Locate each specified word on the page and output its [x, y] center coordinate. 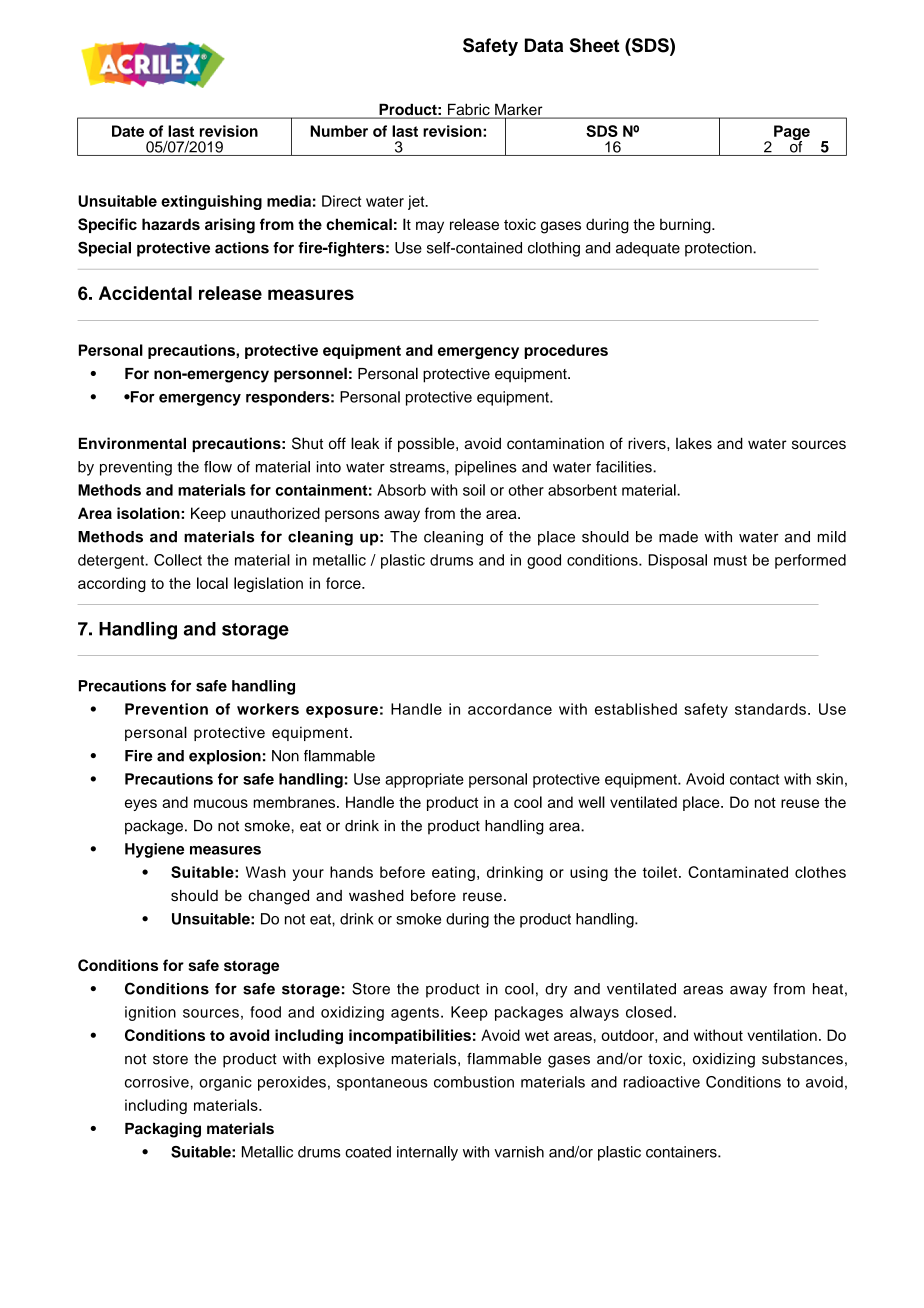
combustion [474, 1082]
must [730, 560]
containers [682, 1152]
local [212, 583]
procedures [566, 351]
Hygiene [154, 850]
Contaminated [738, 872]
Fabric [469, 110]
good [544, 561]
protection [719, 249]
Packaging [163, 1130]
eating [453, 873]
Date [128, 131]
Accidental [145, 293]
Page [792, 134]
